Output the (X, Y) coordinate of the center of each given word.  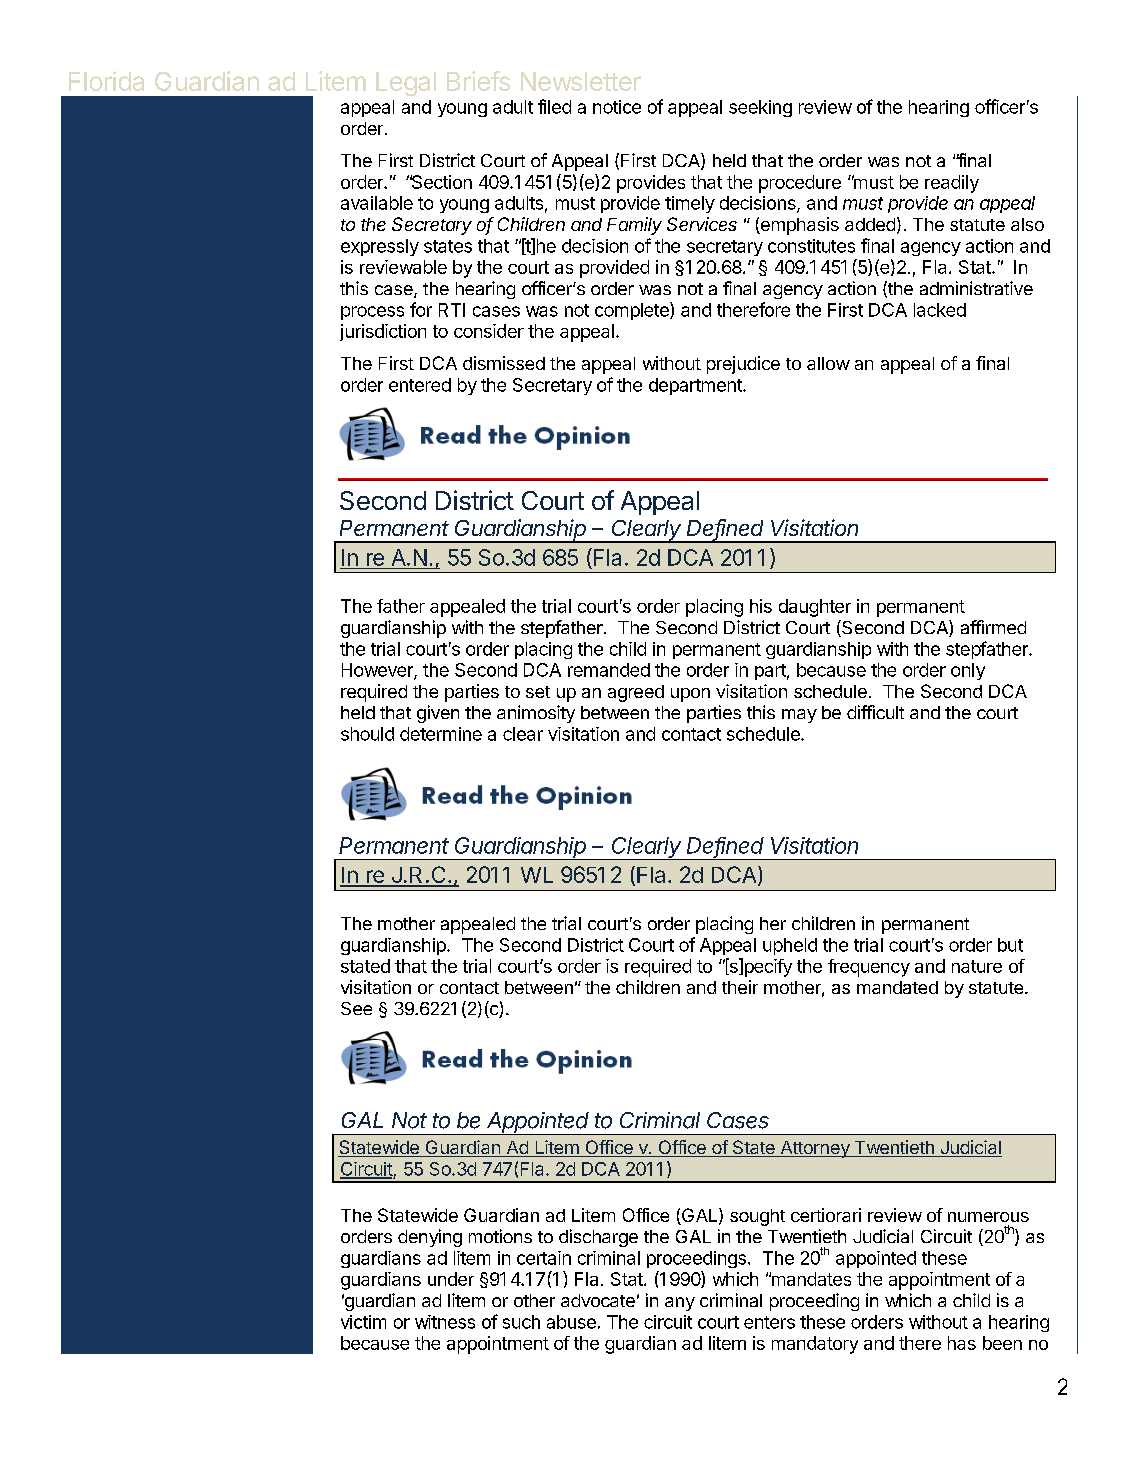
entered (420, 385)
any (680, 1304)
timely (690, 204)
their (740, 987)
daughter (815, 608)
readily (952, 184)
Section (441, 182)
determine (441, 734)
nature (977, 966)
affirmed (993, 627)
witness (445, 1322)
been (1002, 1343)
